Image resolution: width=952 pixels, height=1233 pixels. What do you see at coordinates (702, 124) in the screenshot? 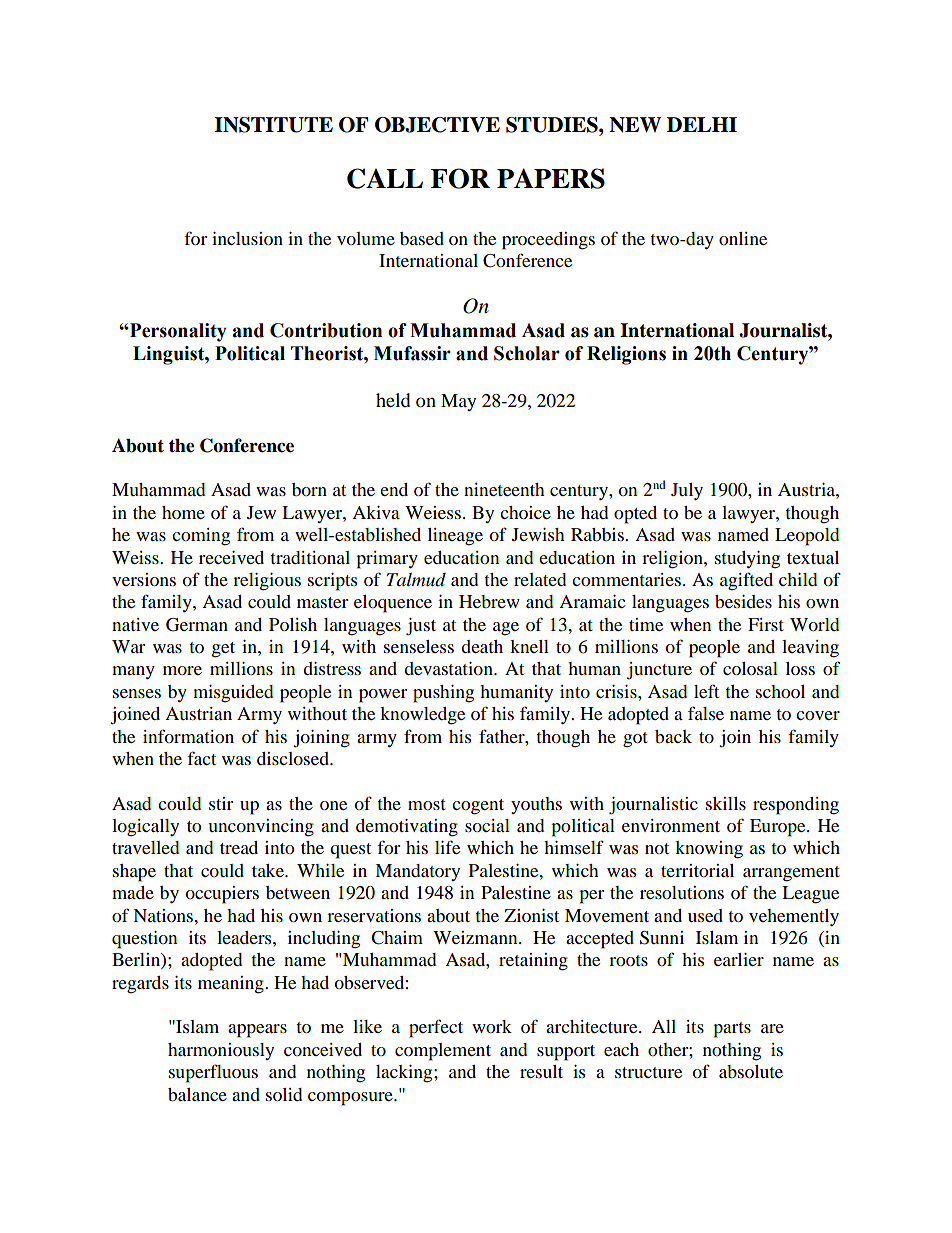
I see `DELHI` at bounding box center [702, 124].
